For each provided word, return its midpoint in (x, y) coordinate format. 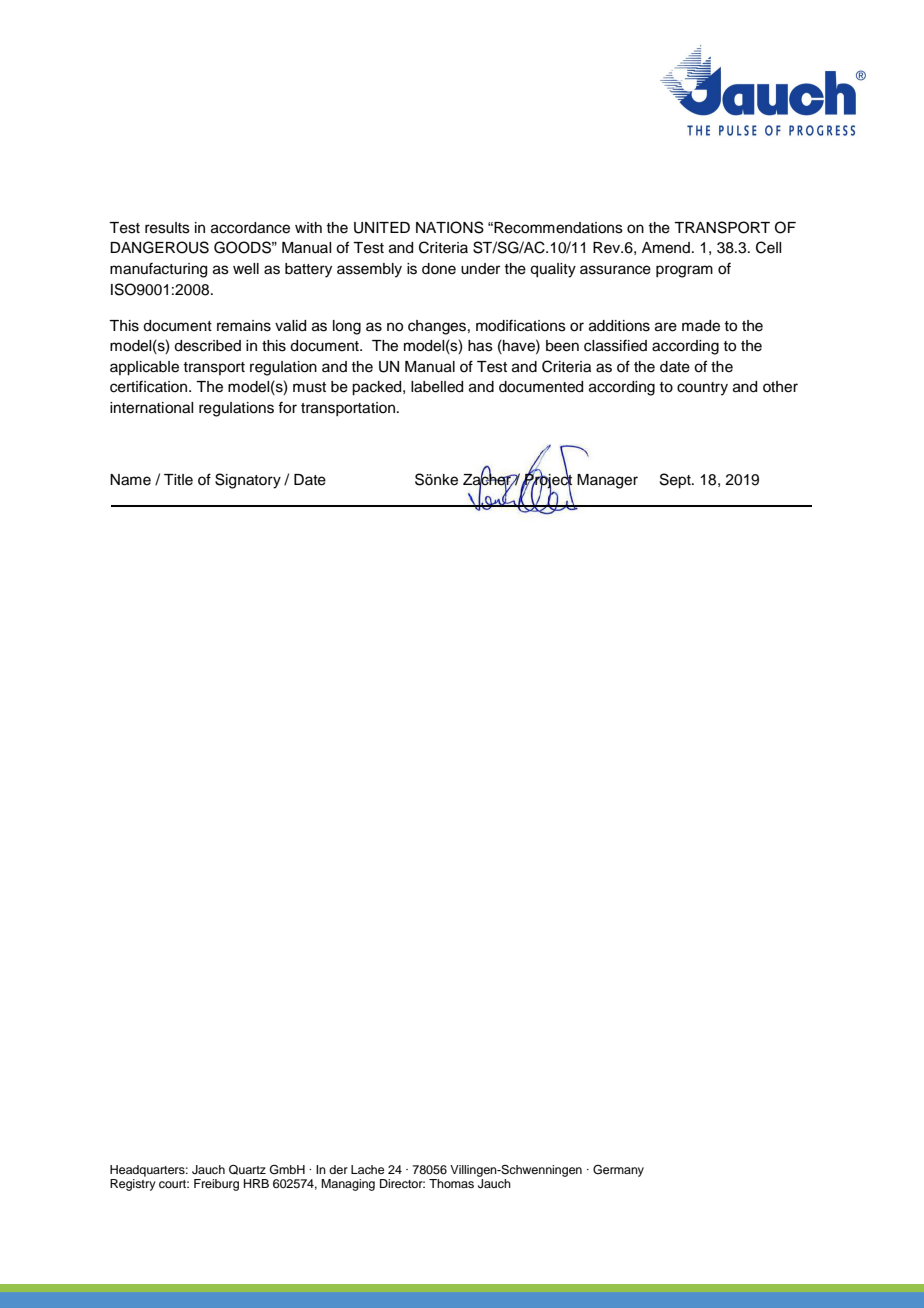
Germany (618, 1171)
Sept (676, 481)
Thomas (451, 1183)
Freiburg (216, 1185)
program (684, 271)
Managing (348, 1185)
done (439, 269)
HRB (256, 1183)
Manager (607, 481)
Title (178, 480)
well (246, 269)
